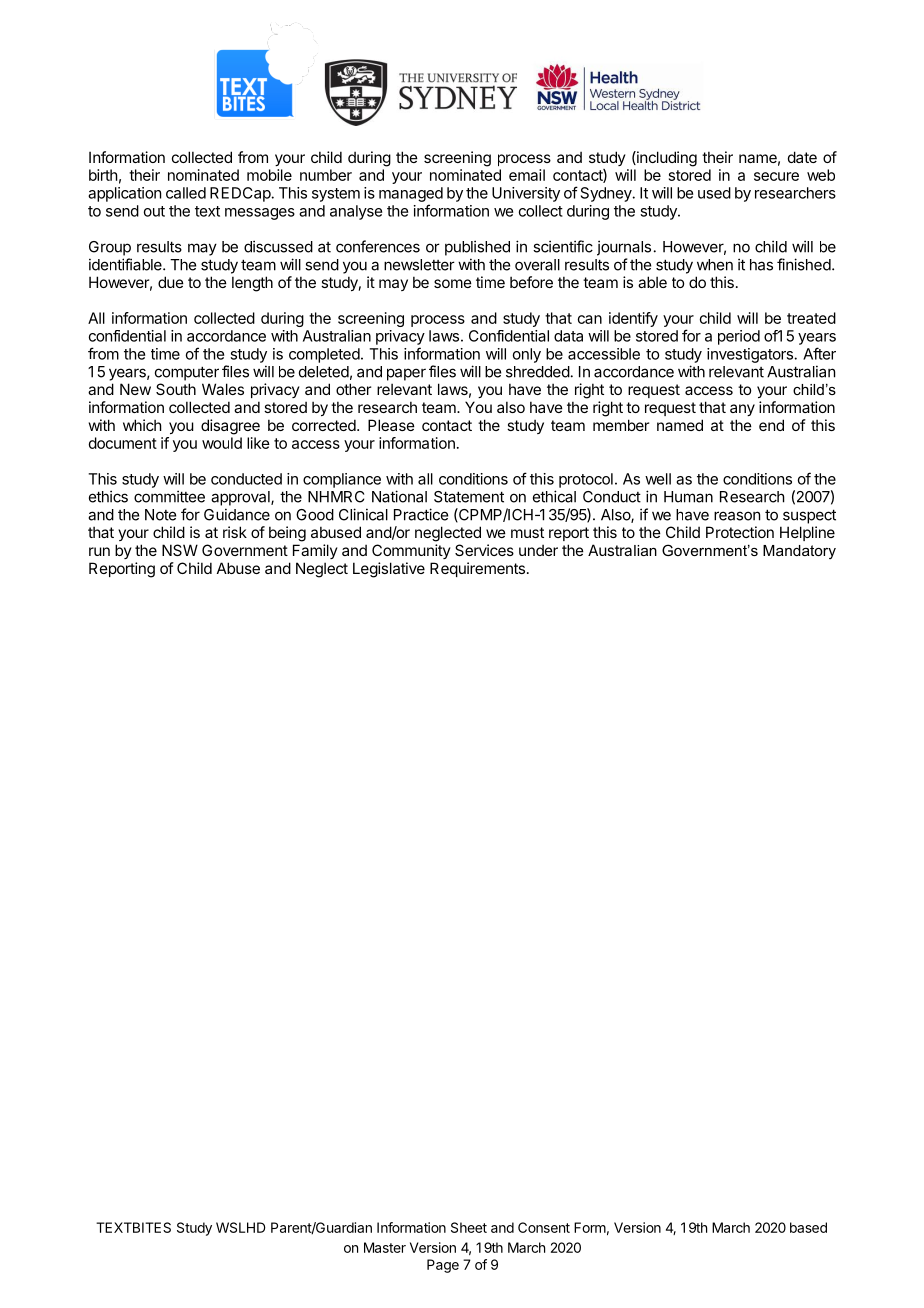 The height and width of the screenshot is (1308, 924). I want to click on run, so click(99, 551).
